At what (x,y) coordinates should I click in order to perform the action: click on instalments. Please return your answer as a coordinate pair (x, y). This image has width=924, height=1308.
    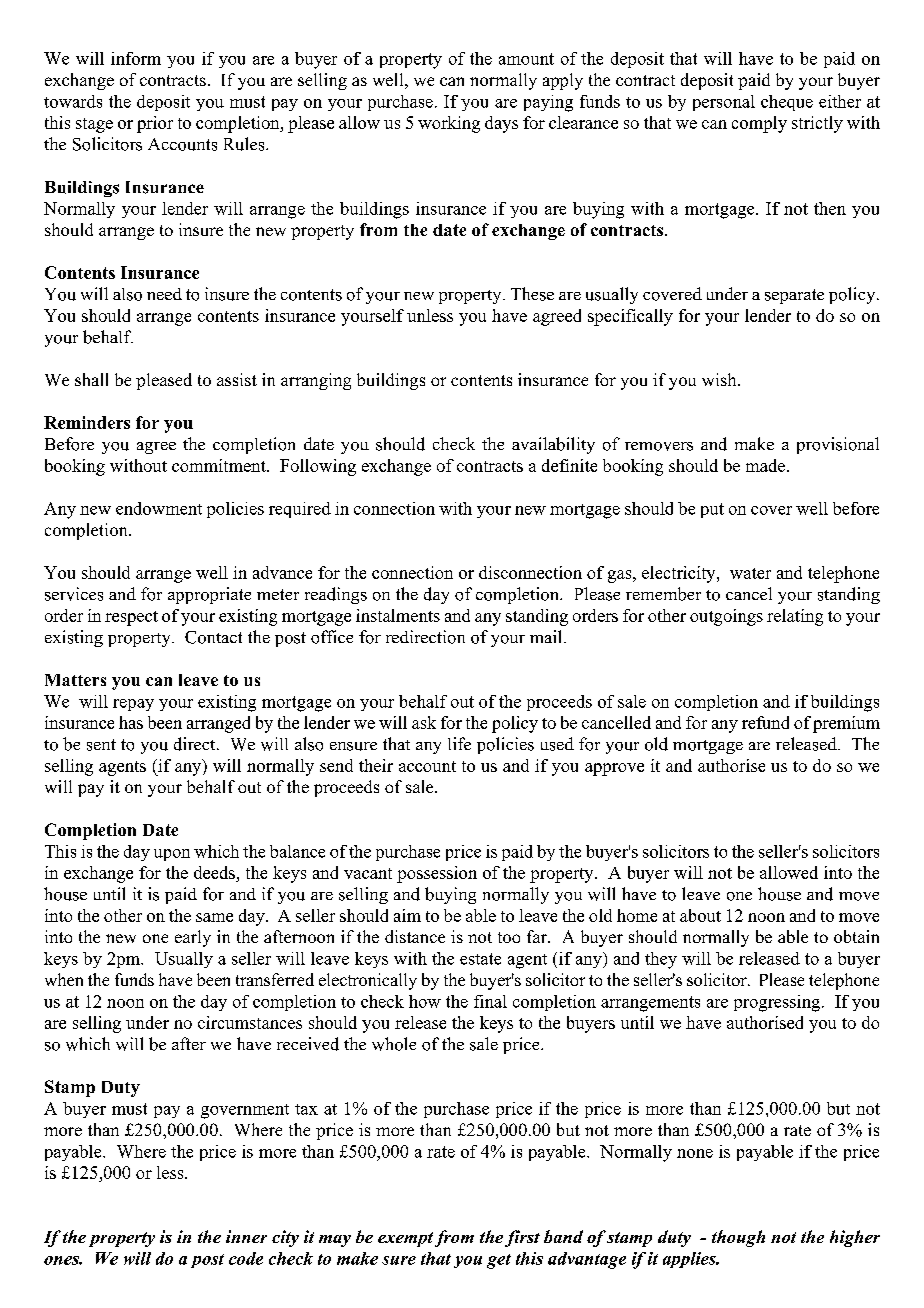
    Looking at the image, I should click on (398, 615).
